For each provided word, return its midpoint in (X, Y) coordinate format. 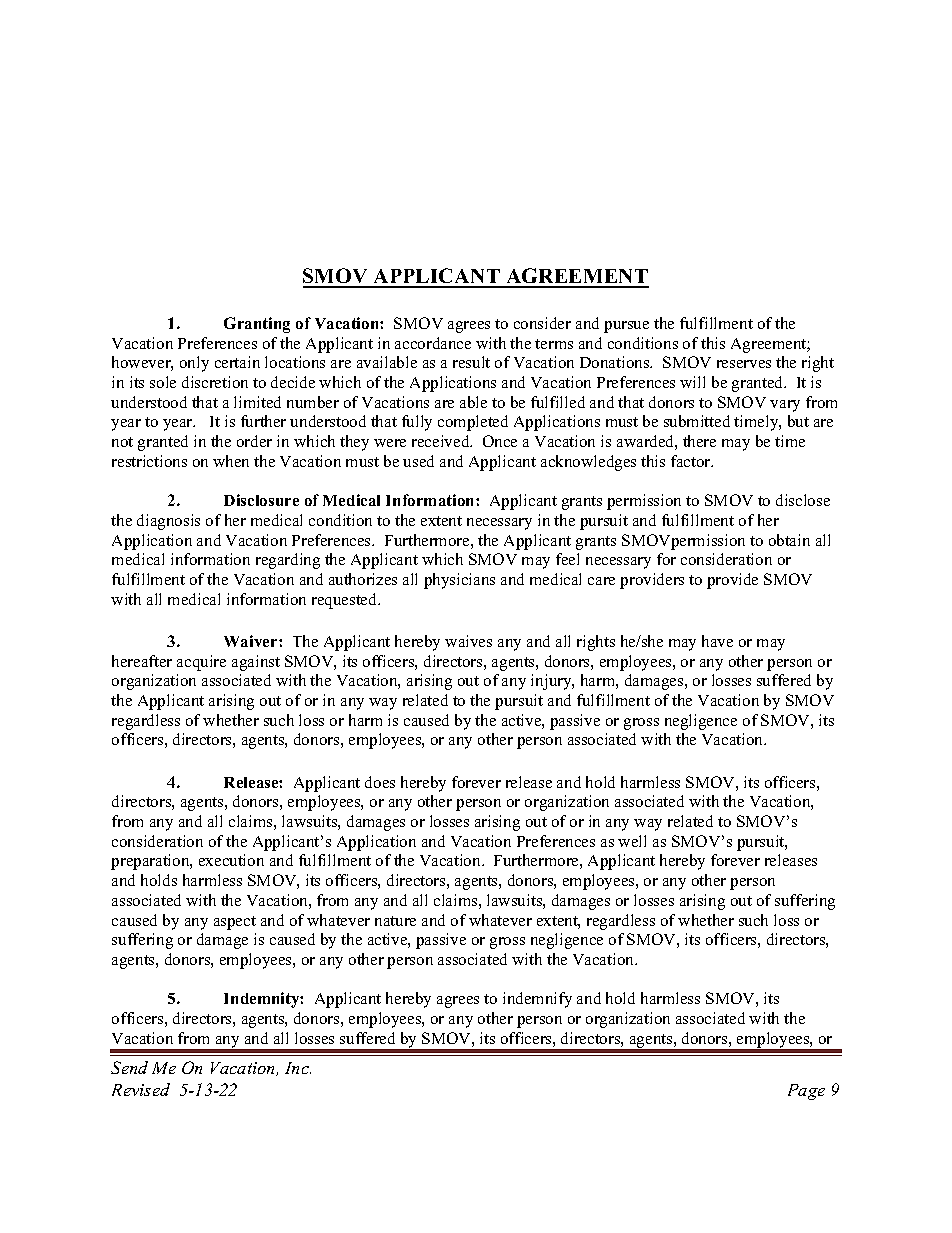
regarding (288, 561)
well (632, 841)
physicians (459, 581)
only (194, 364)
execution (231, 860)
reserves (744, 364)
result (471, 362)
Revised (141, 1089)
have (717, 641)
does (380, 782)
